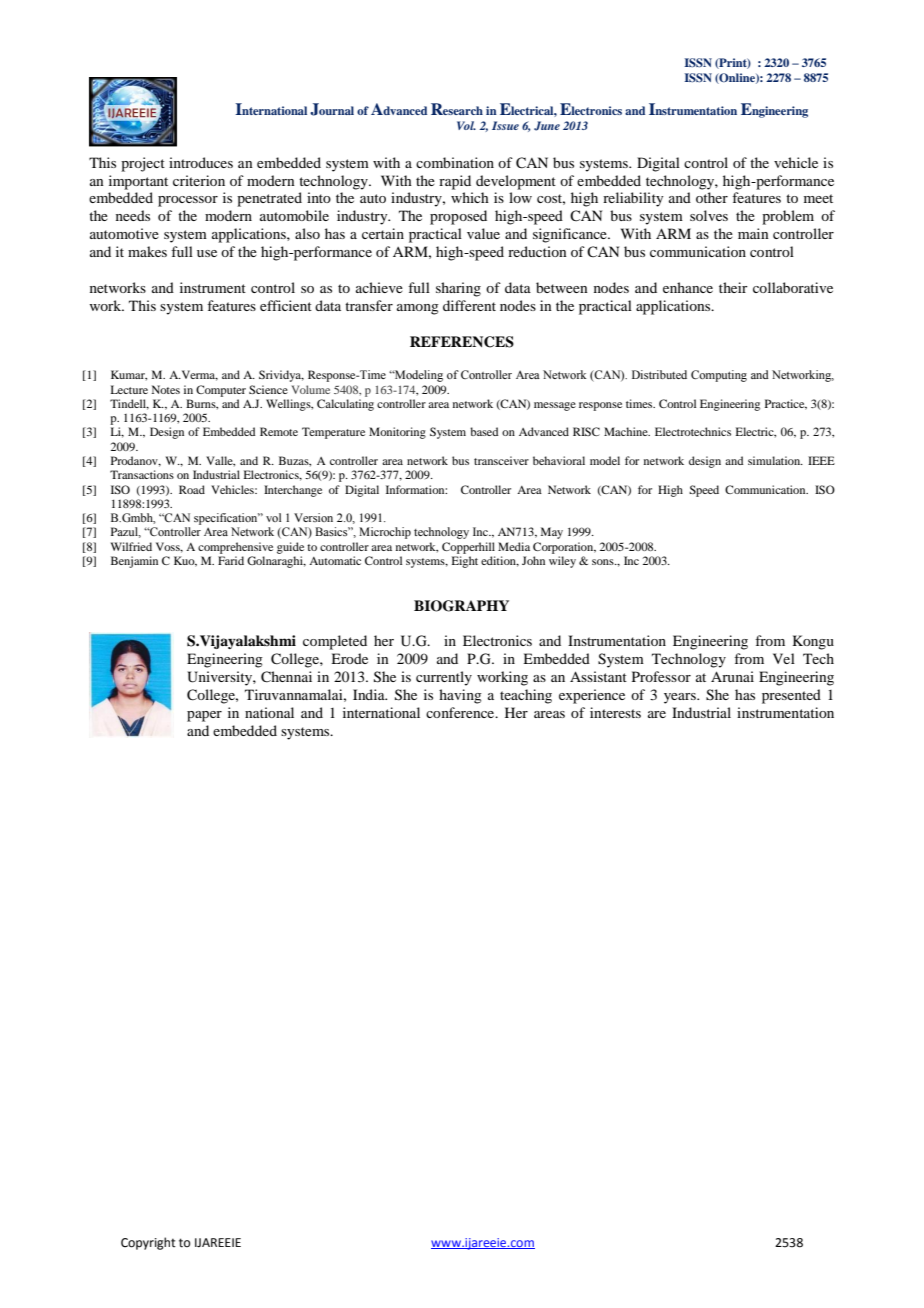 The height and width of the screenshot is (1308, 924). I want to click on conference, so click(461, 712).
